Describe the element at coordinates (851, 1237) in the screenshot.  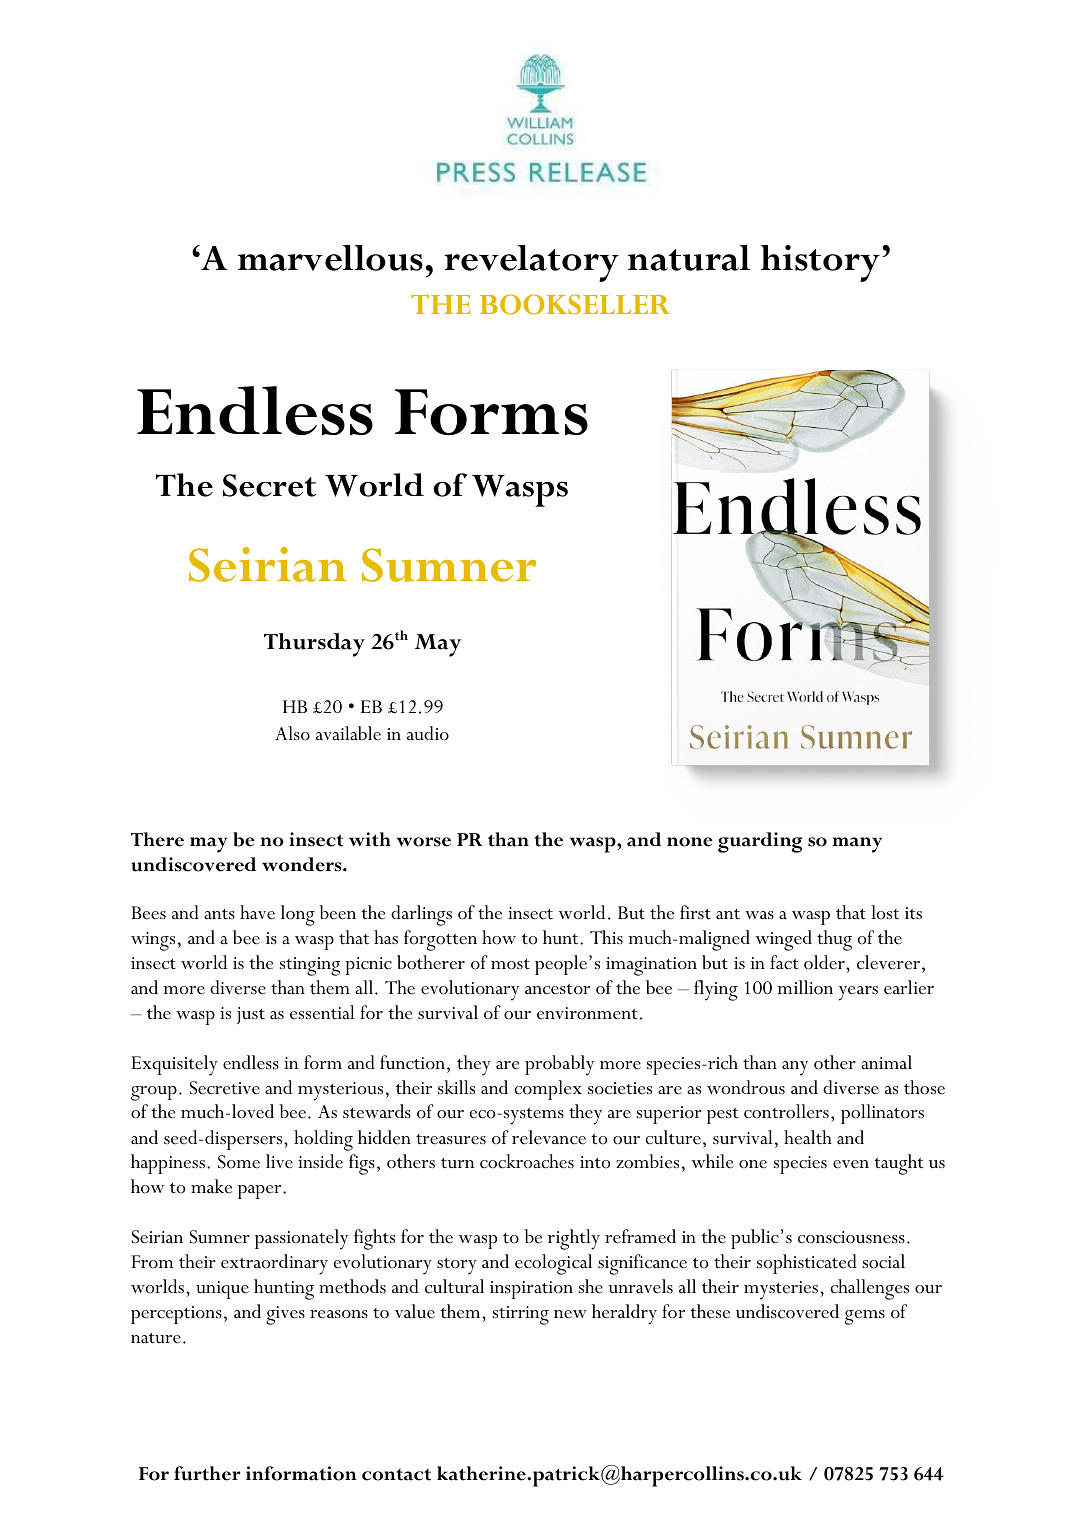
I see `consciousness` at that location.
